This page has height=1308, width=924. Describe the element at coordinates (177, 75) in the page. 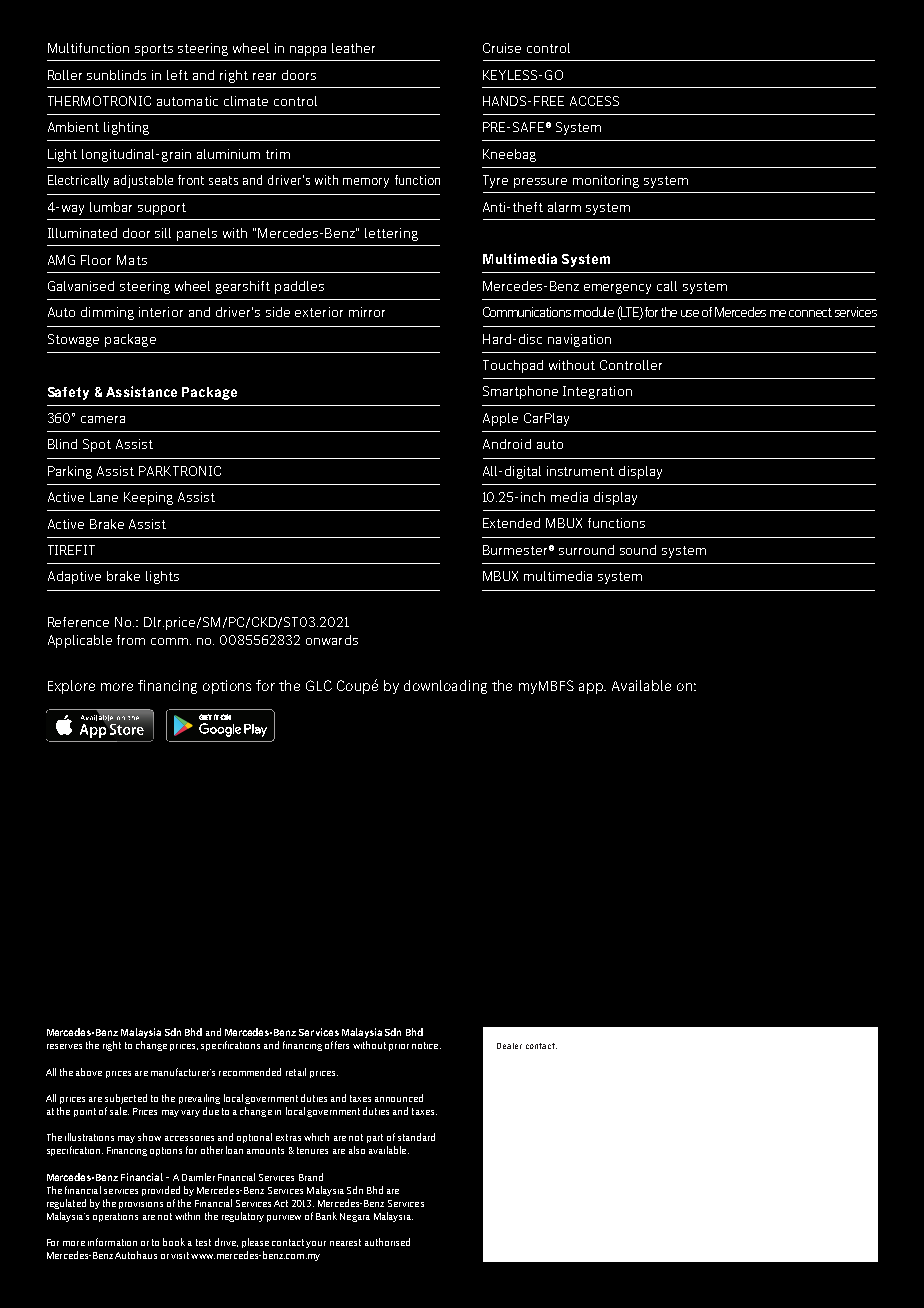

I see `left` at that location.
